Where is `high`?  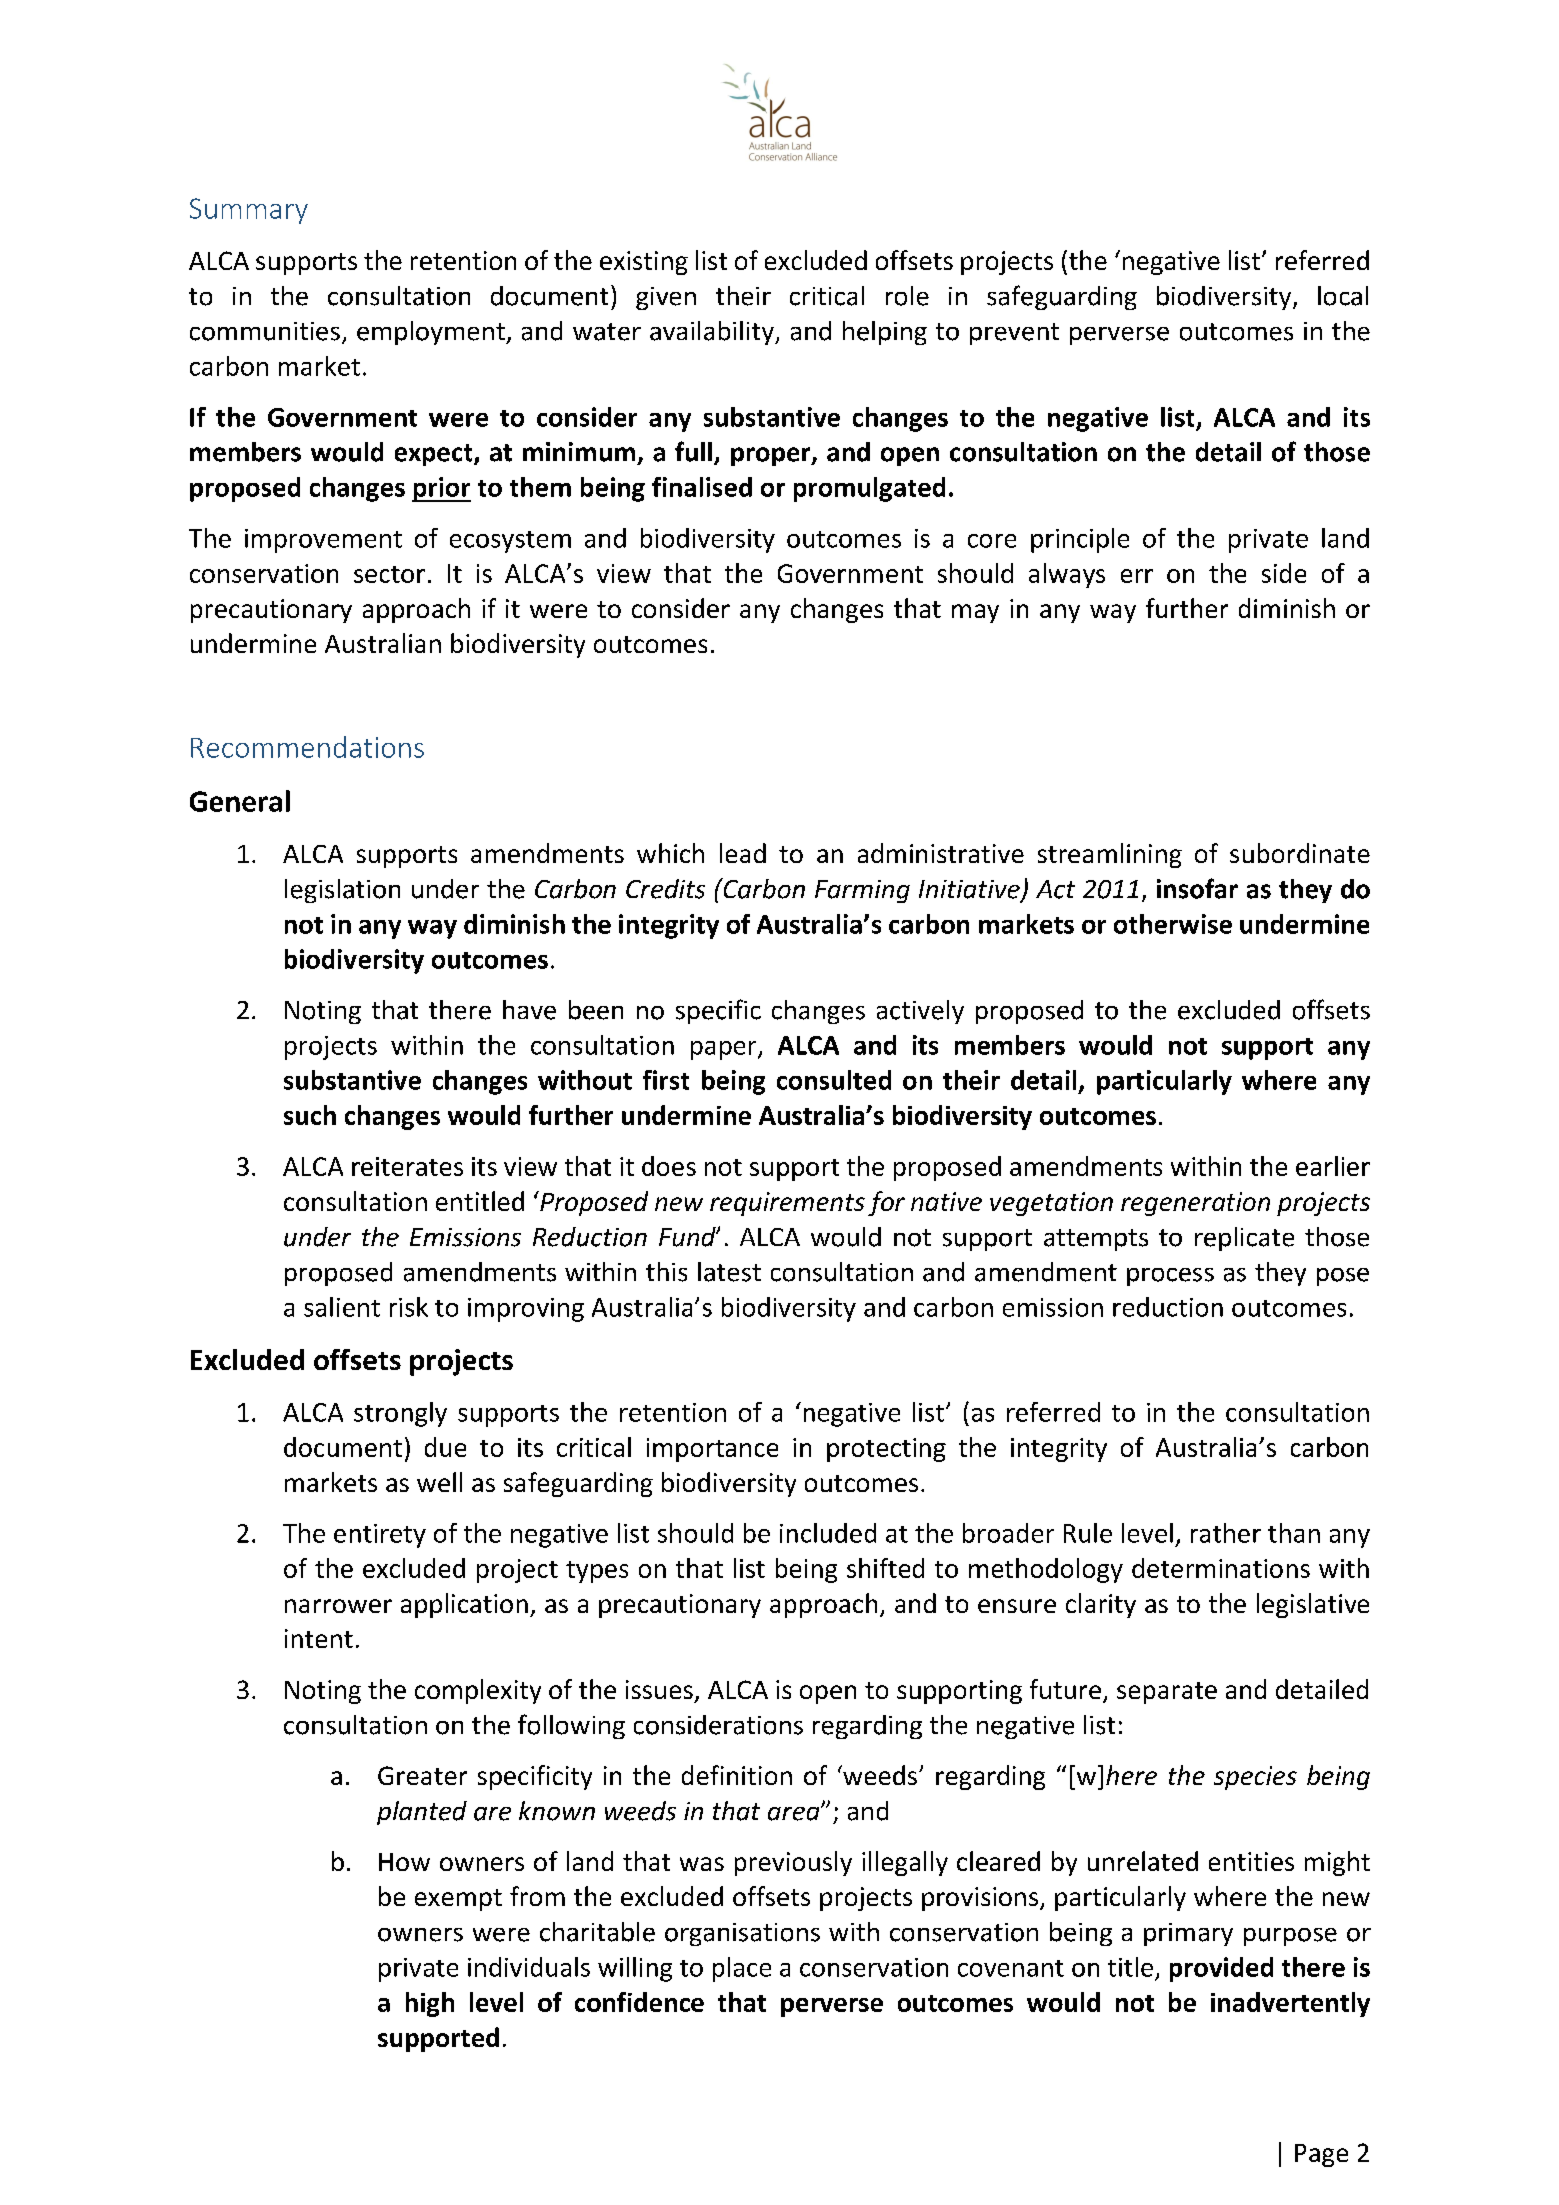
high is located at coordinates (430, 2004).
